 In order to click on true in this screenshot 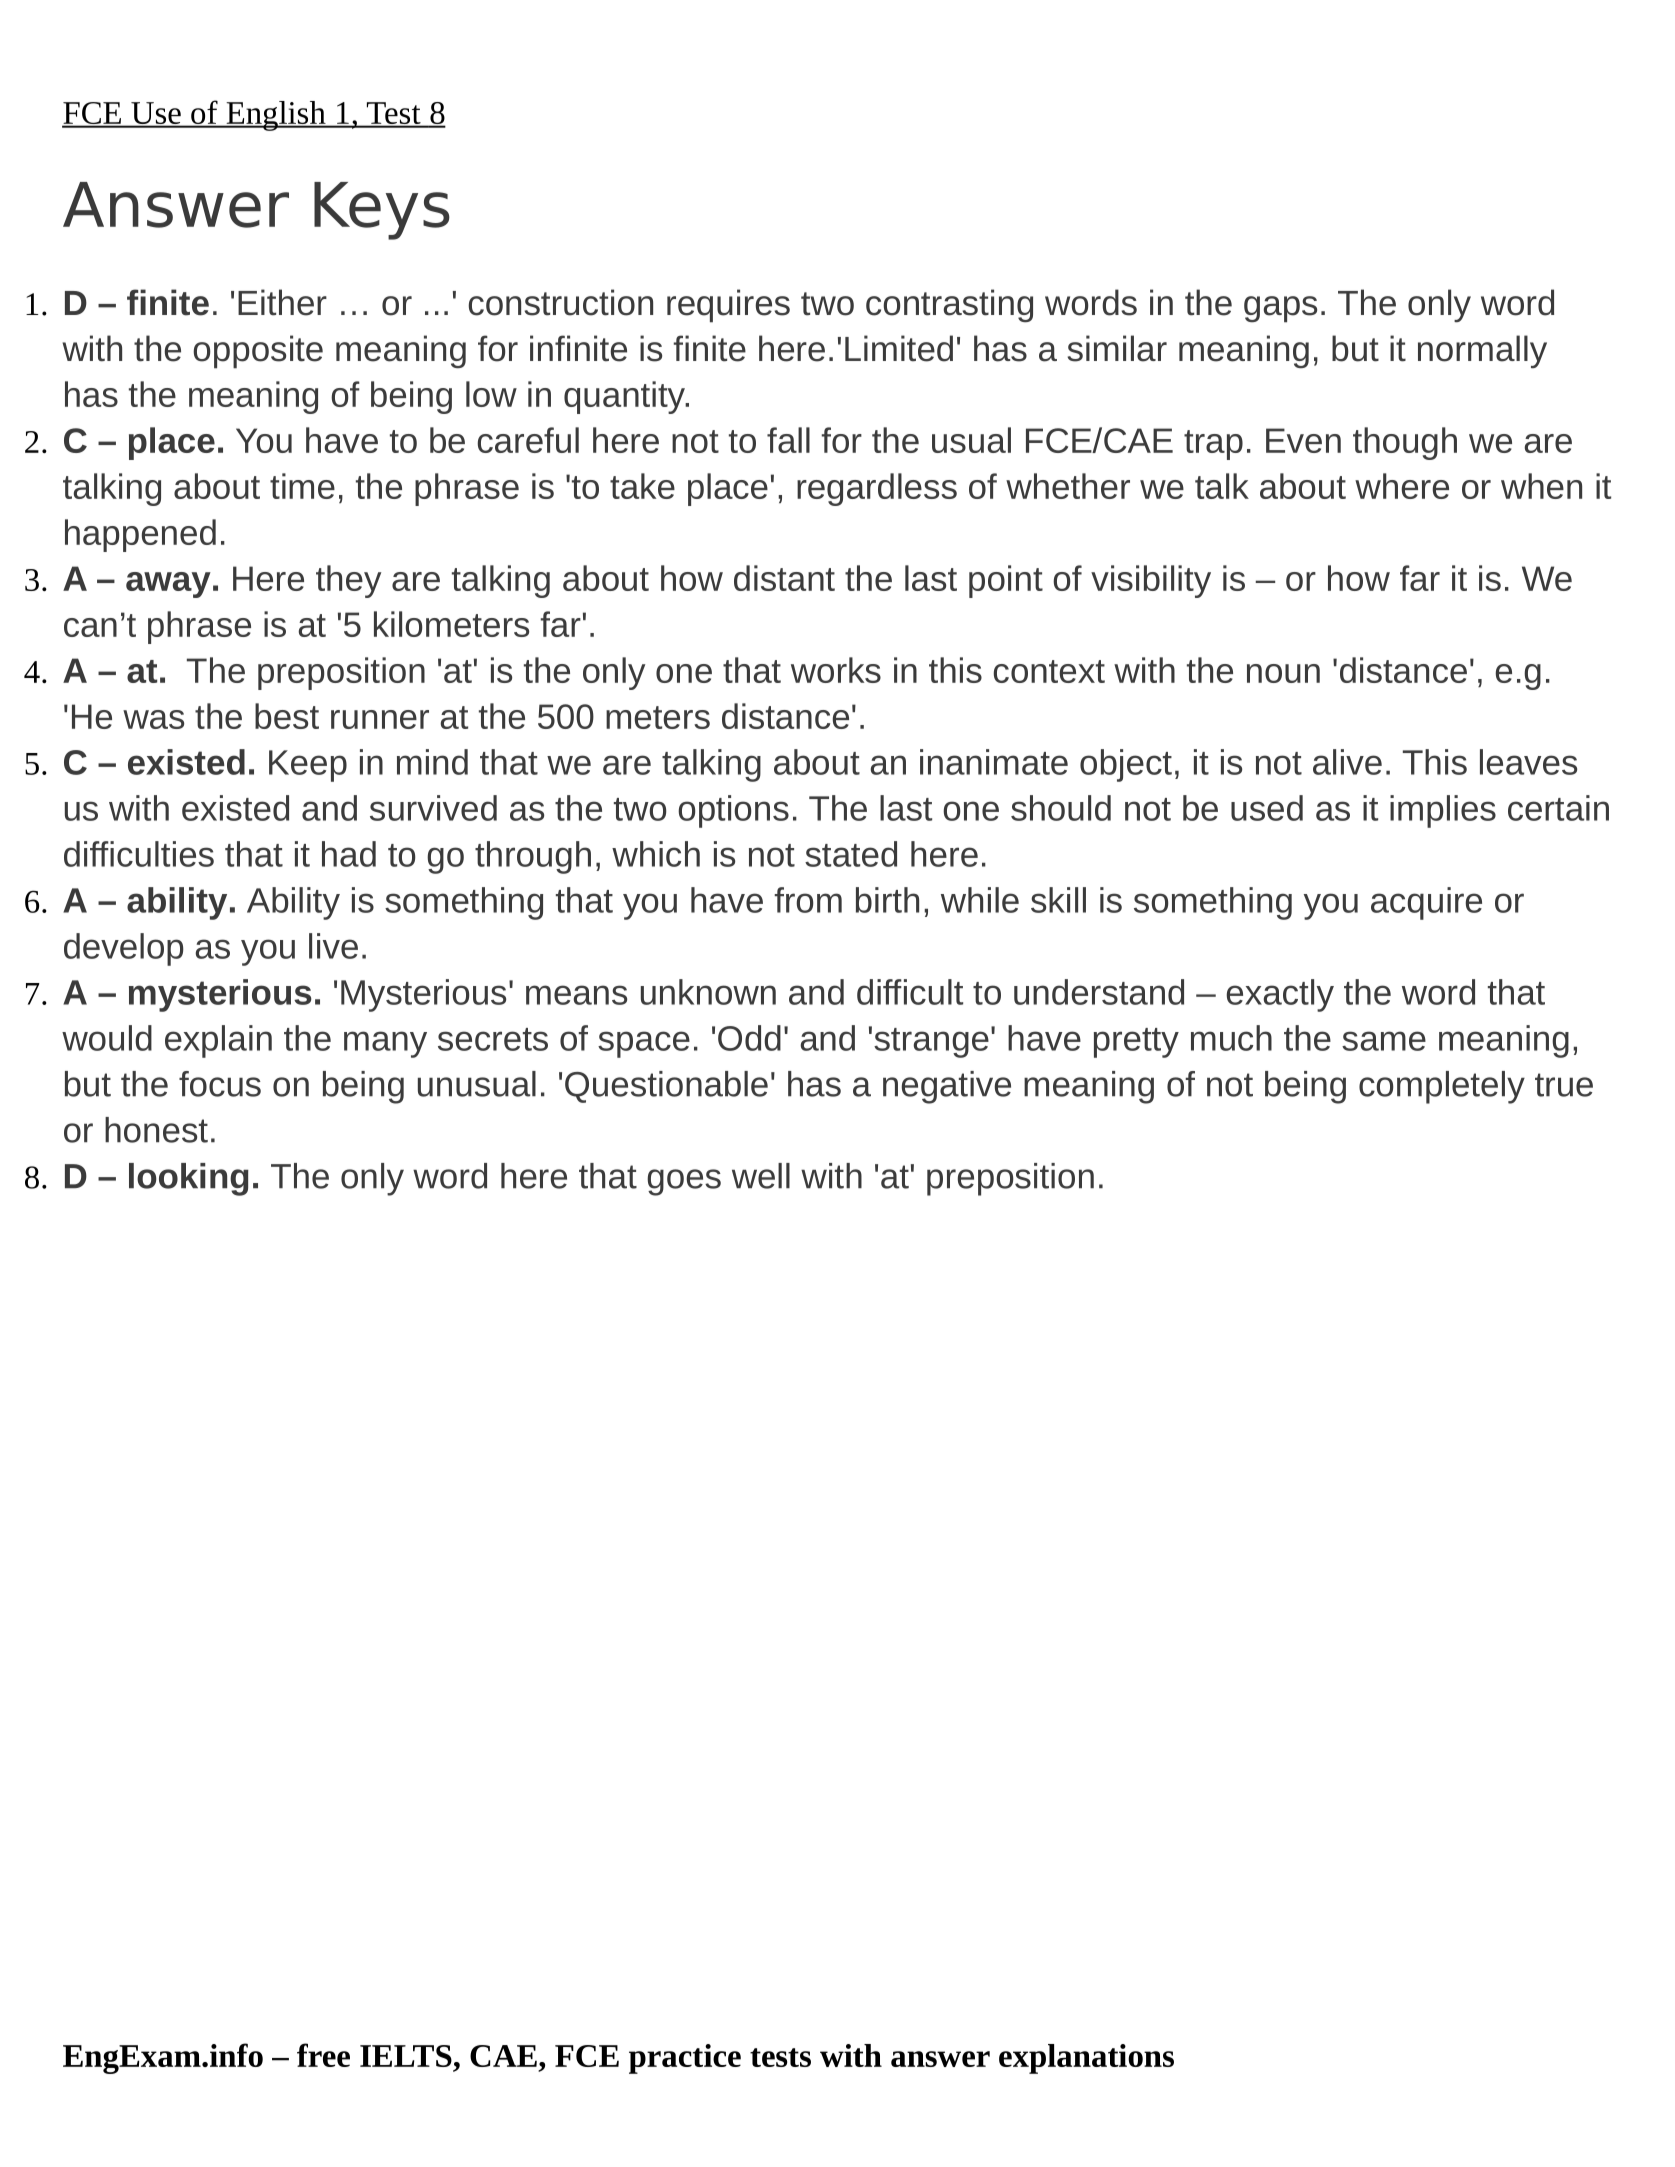, I will do `click(1564, 1085)`.
